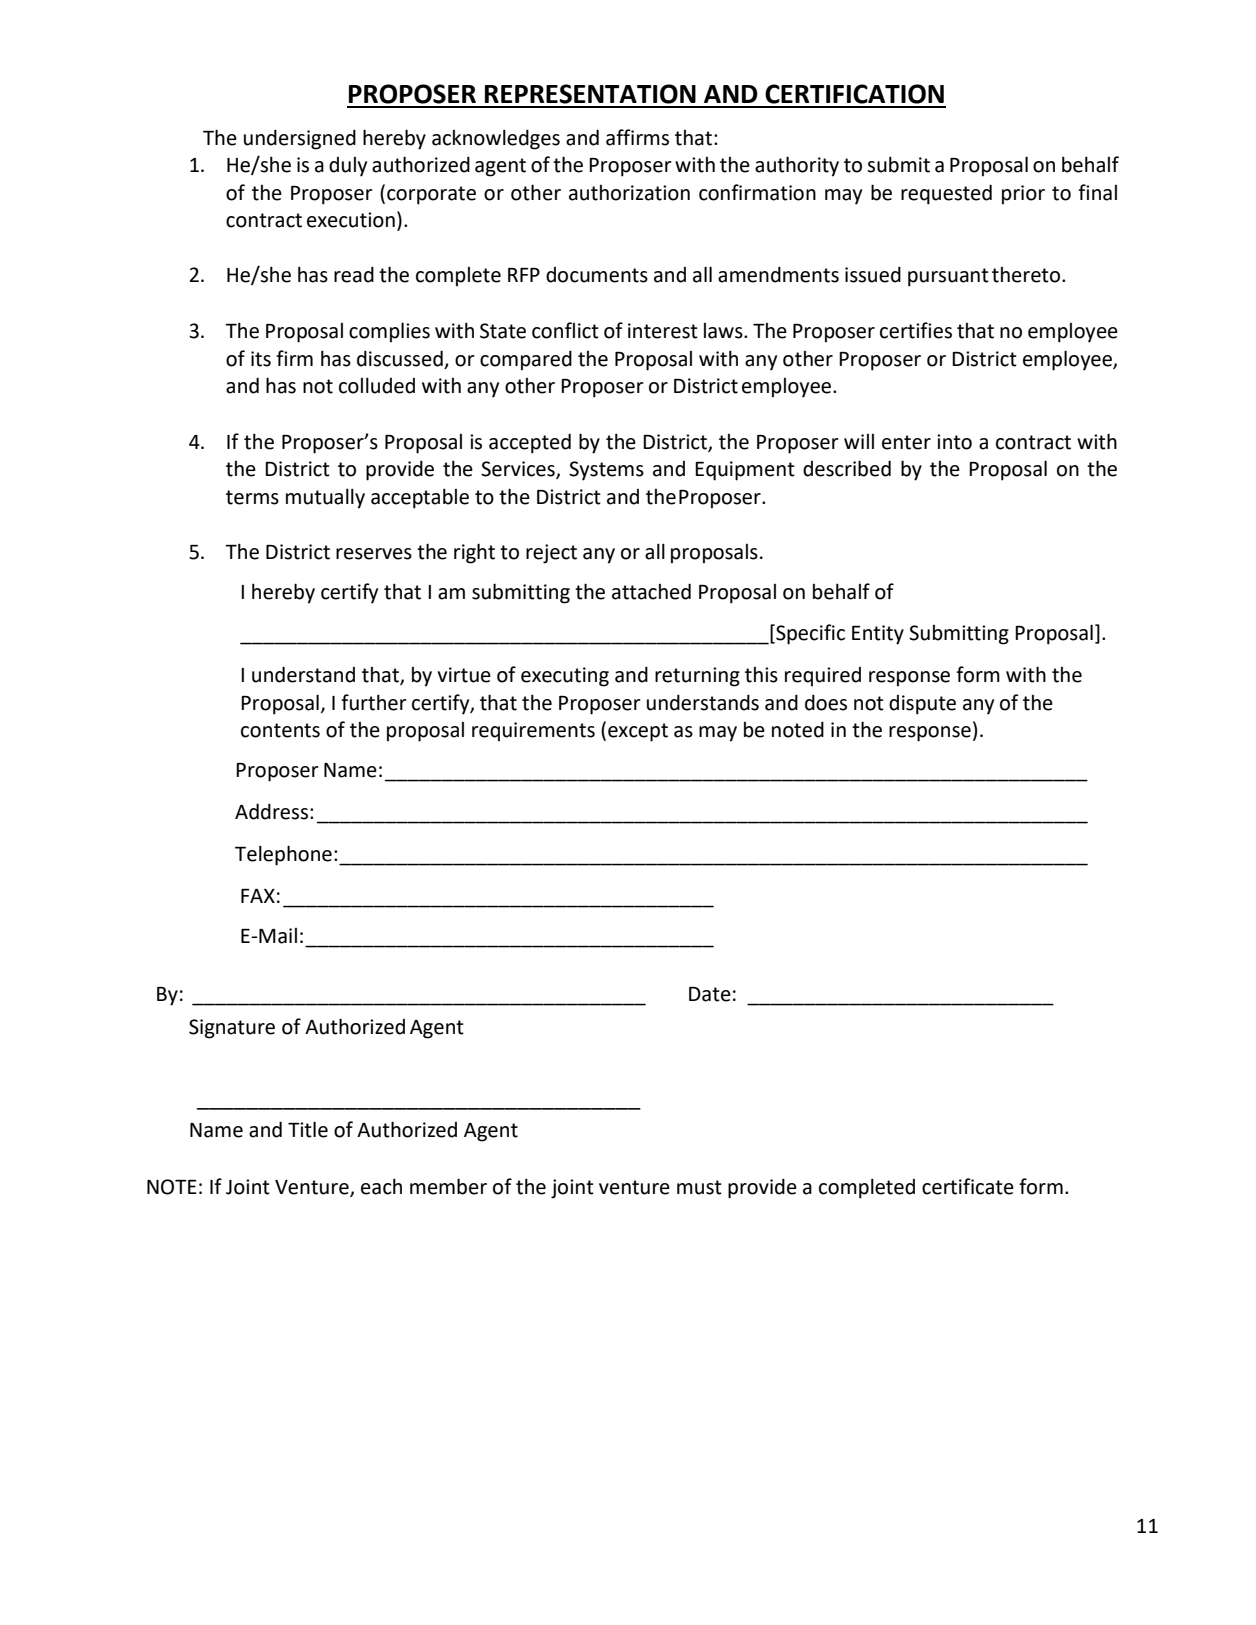 This screenshot has width=1256, height=1625. What do you see at coordinates (308, 1129) in the screenshot?
I see `Title` at bounding box center [308, 1129].
